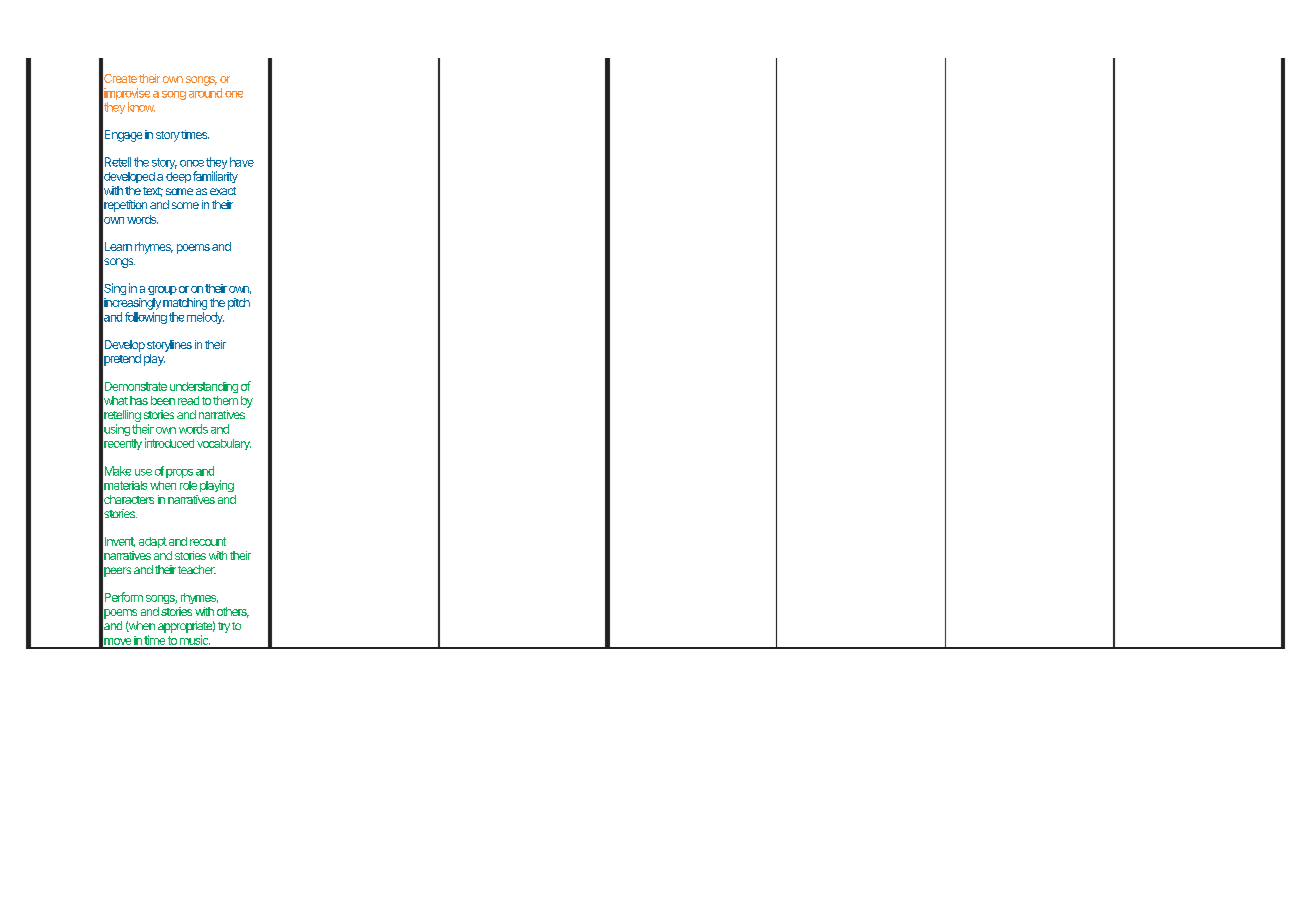 The width and height of the image is (1307, 924). I want to click on read, so click(188, 400).
